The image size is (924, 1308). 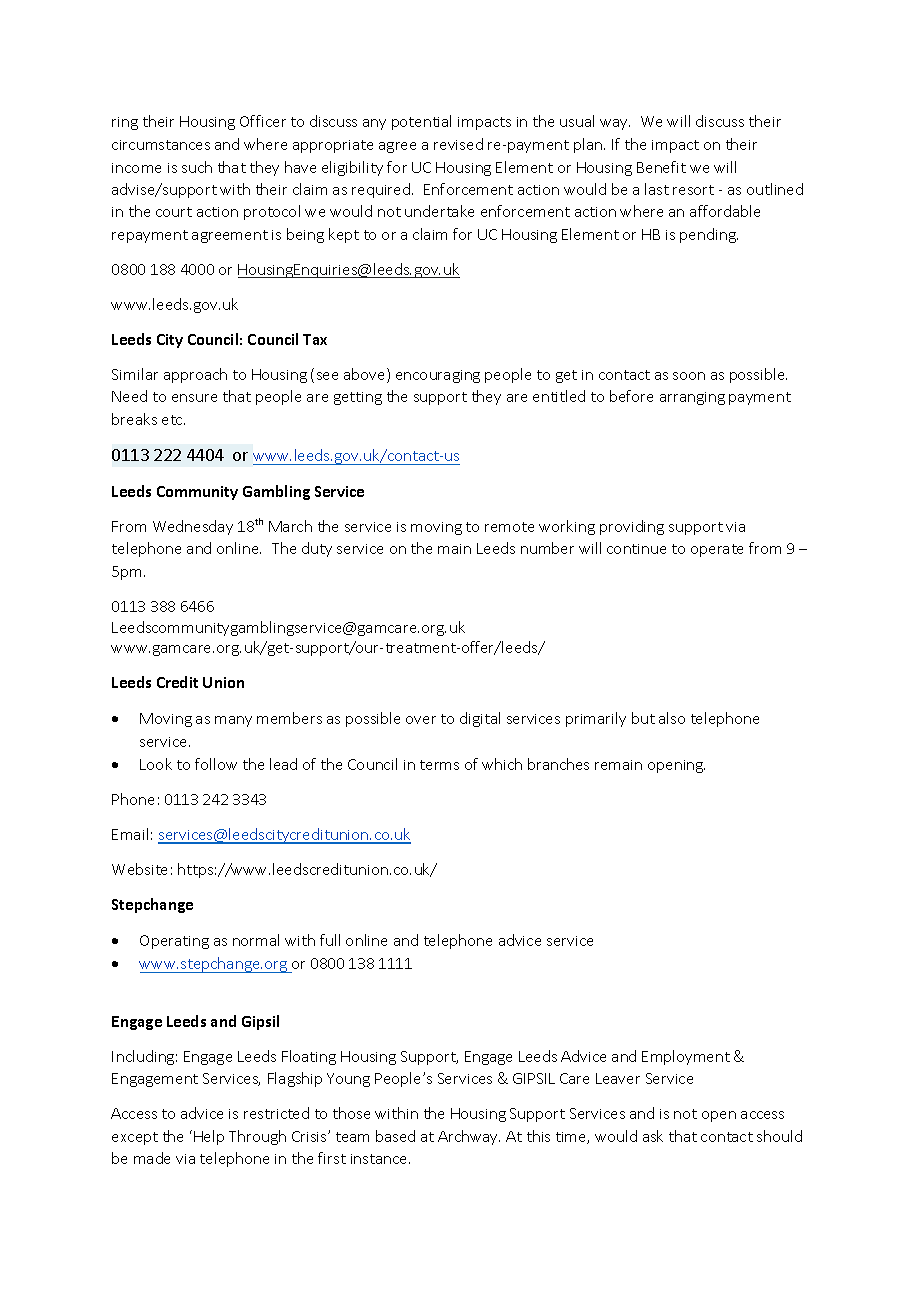 What do you see at coordinates (689, 376) in the screenshot?
I see `soon` at bounding box center [689, 376].
